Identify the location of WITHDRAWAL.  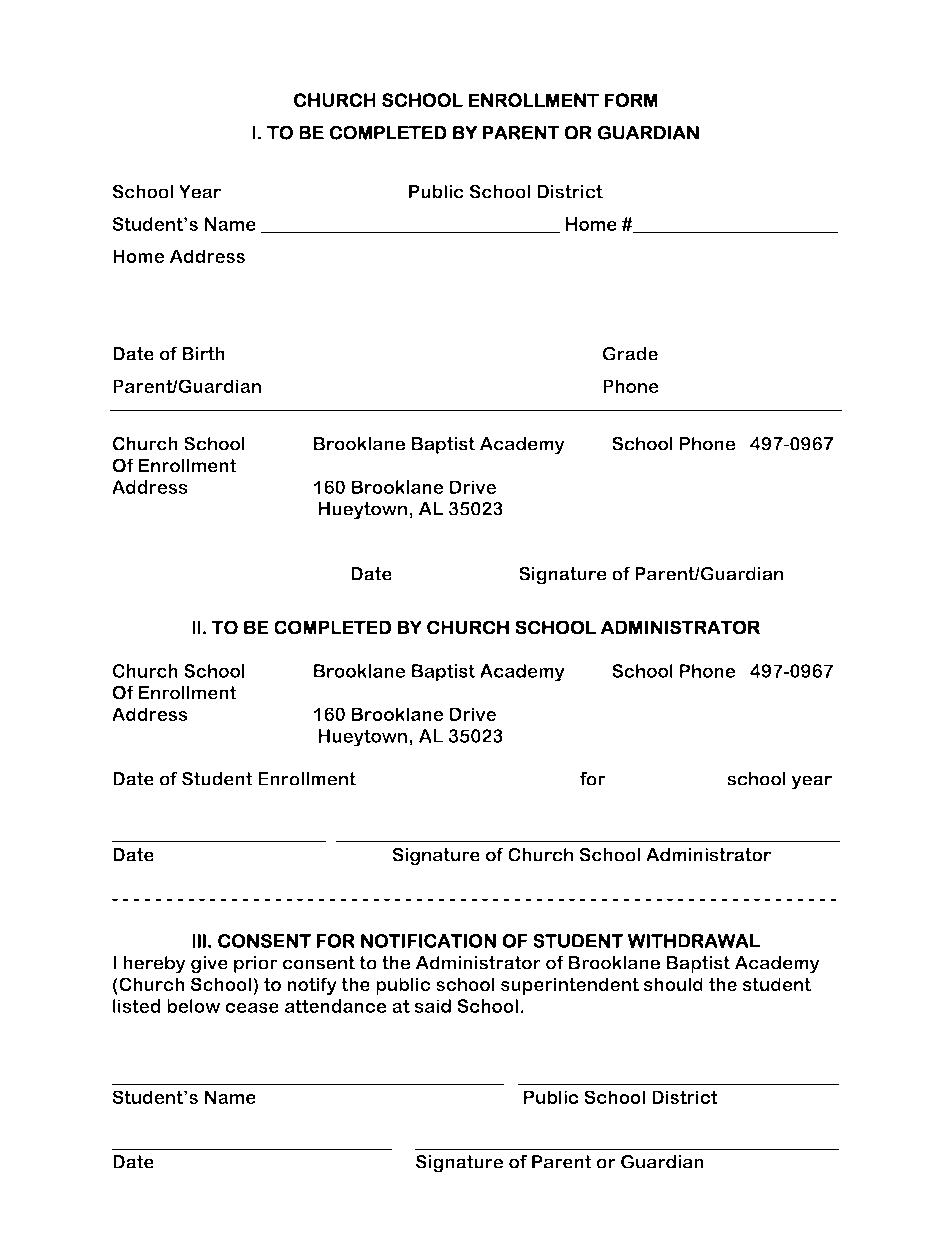
(694, 941).
